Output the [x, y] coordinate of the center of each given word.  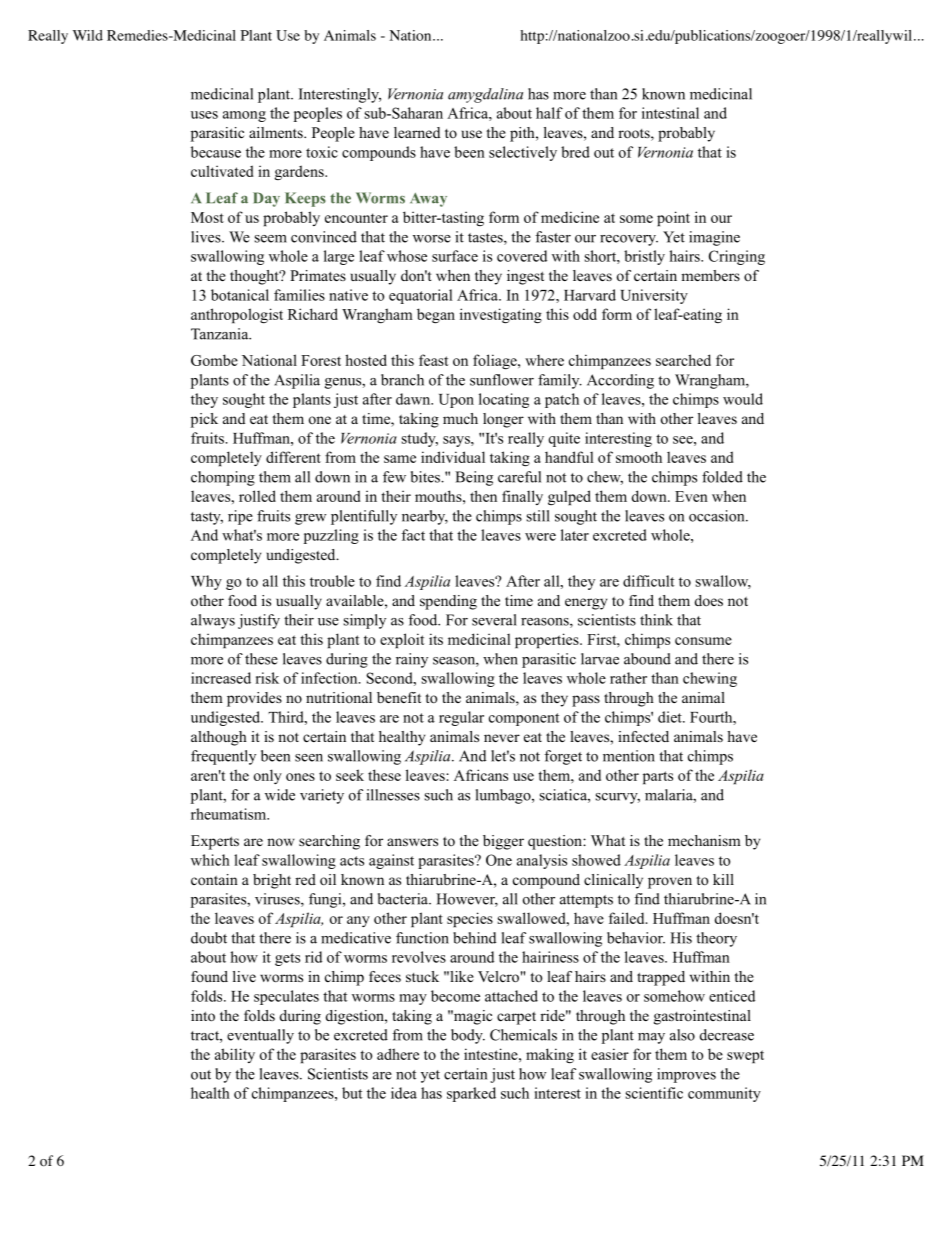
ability [235, 1055]
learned [417, 132]
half [549, 113]
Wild [88, 35]
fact [413, 535]
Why [206, 582]
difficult [649, 581]
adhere [398, 1054]
